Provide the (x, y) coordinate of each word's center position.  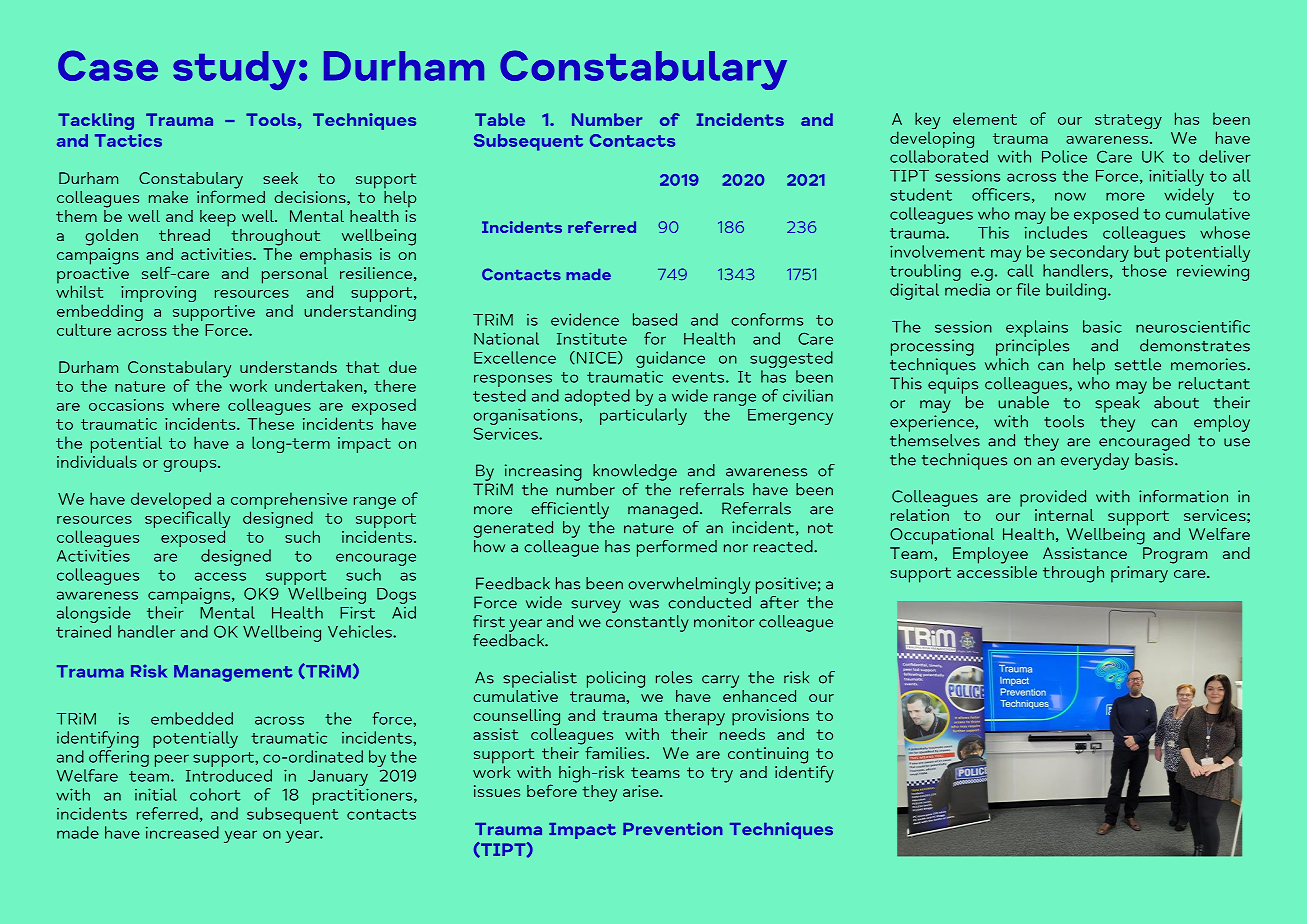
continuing (768, 755)
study (234, 70)
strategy (1128, 121)
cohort (215, 794)
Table (500, 119)
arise (642, 791)
